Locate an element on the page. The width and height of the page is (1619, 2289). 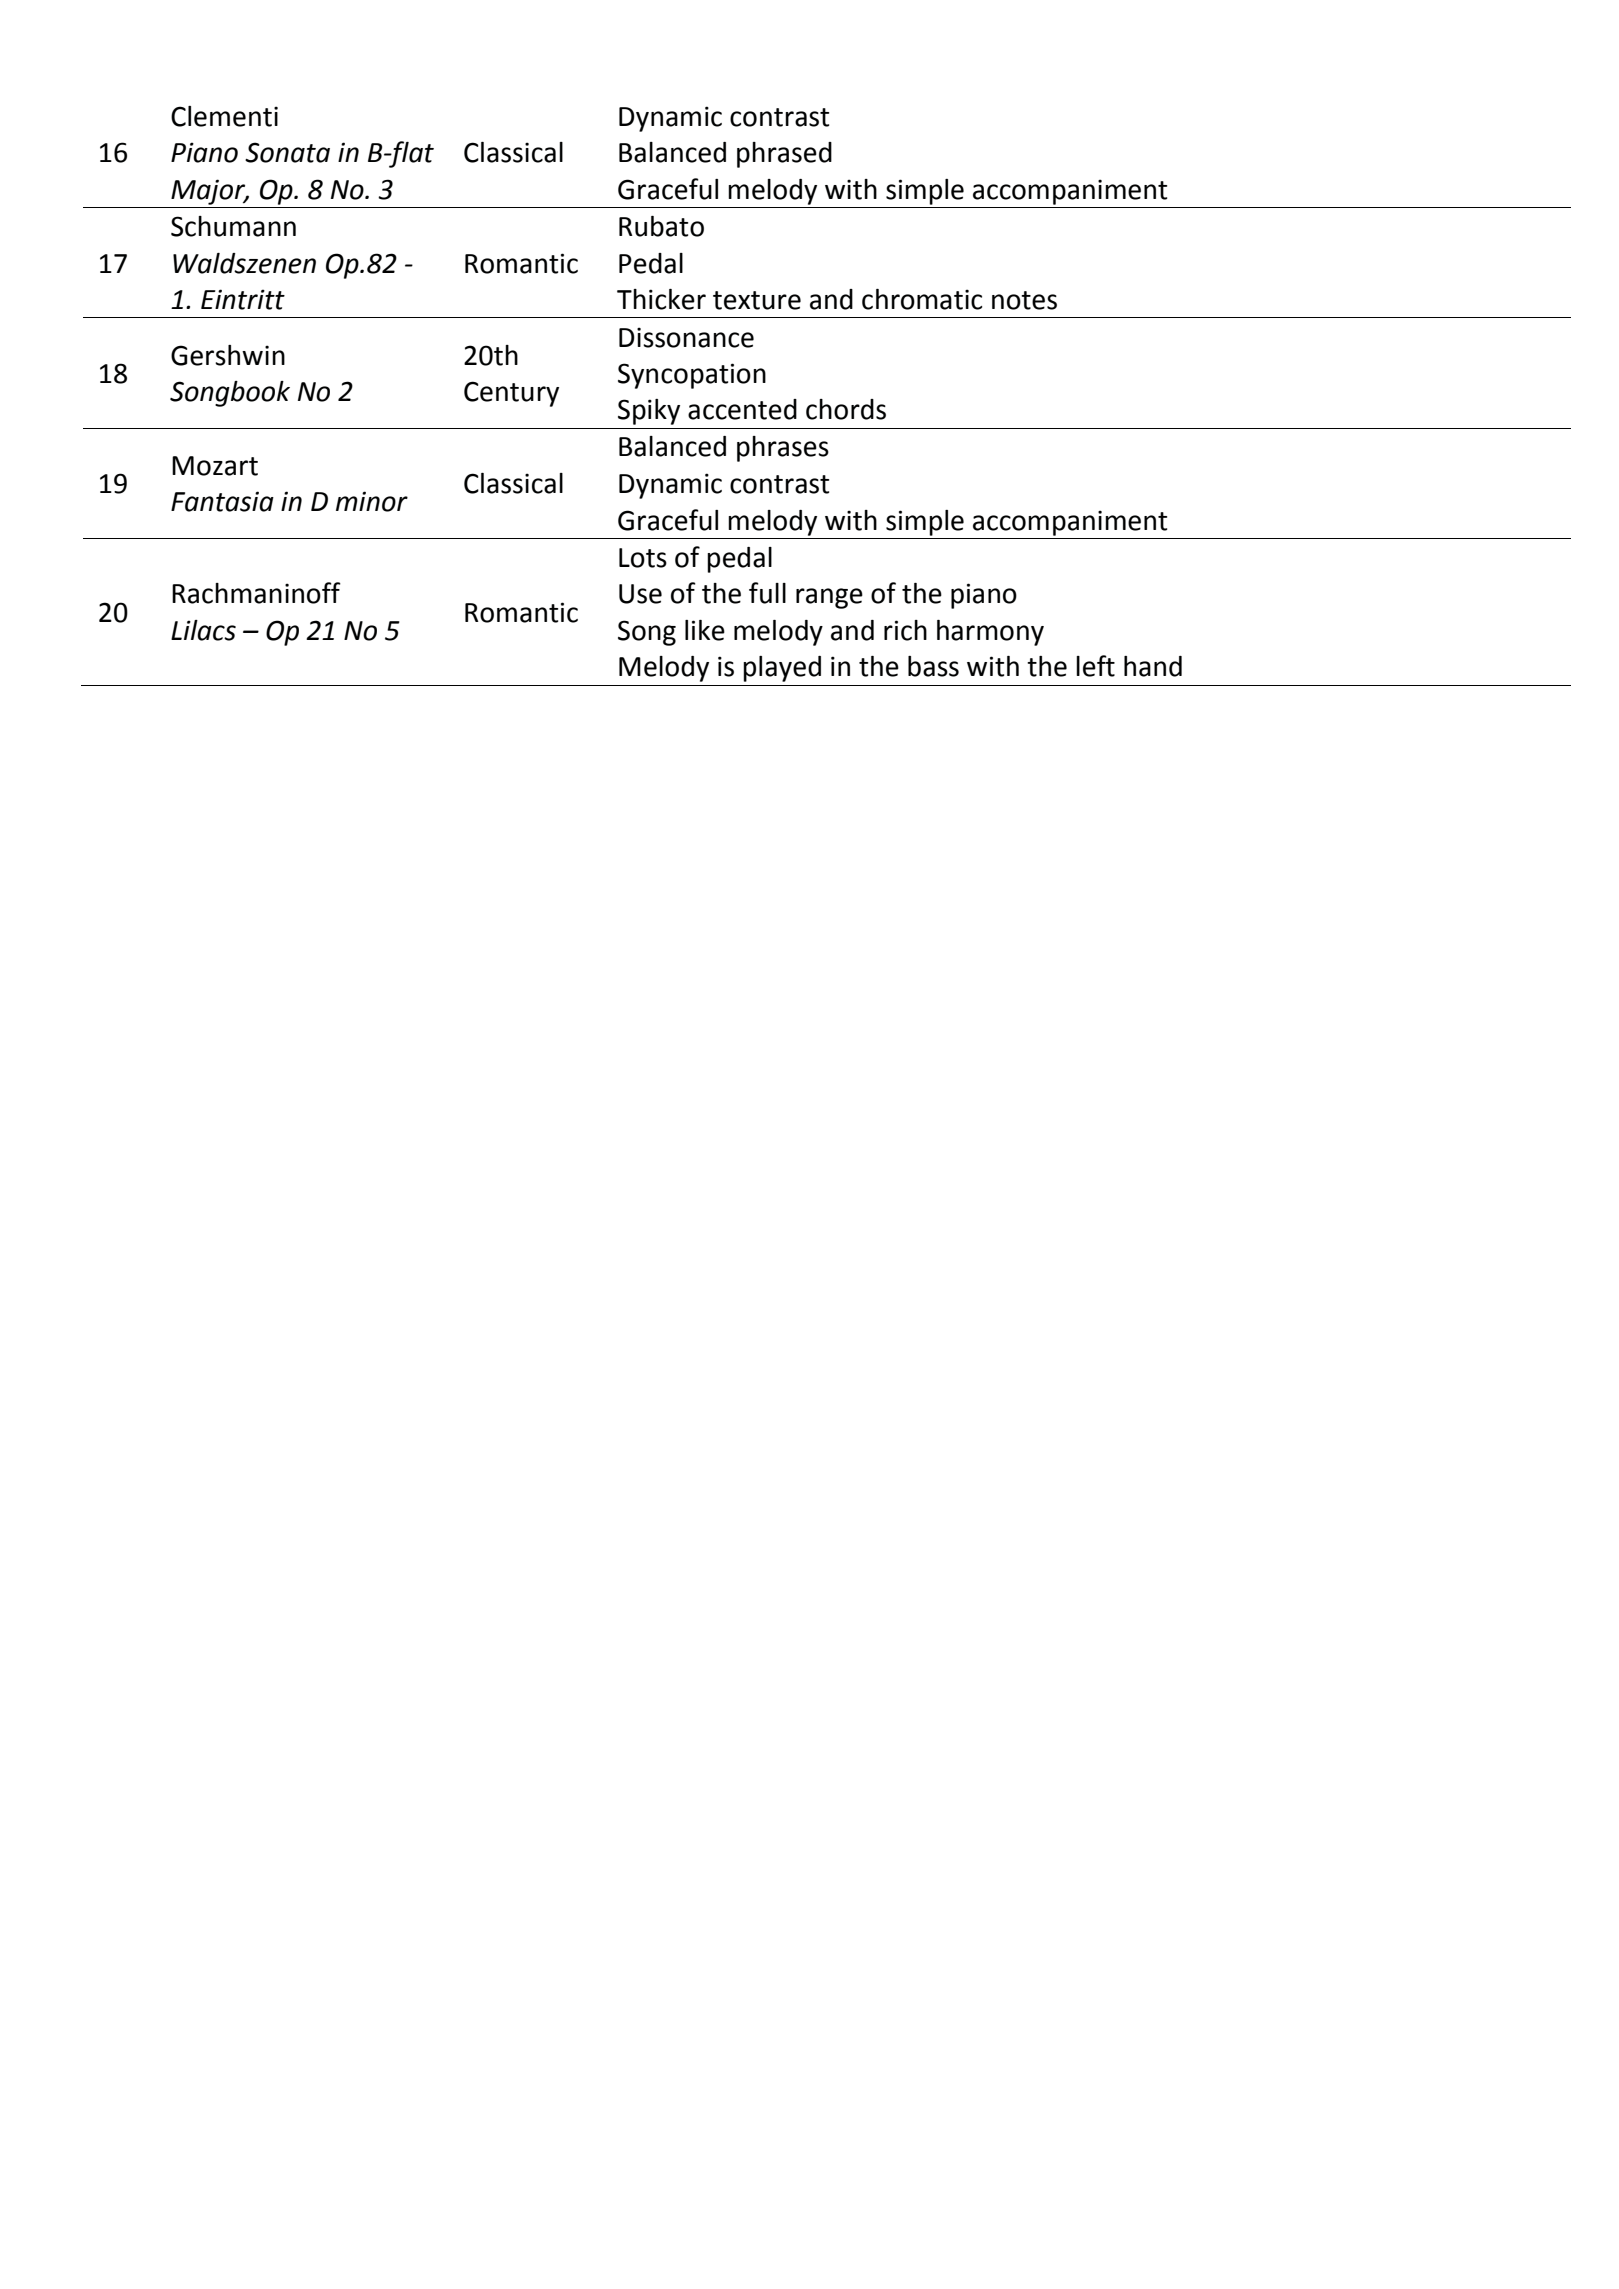
Gershwin is located at coordinates (228, 355).
